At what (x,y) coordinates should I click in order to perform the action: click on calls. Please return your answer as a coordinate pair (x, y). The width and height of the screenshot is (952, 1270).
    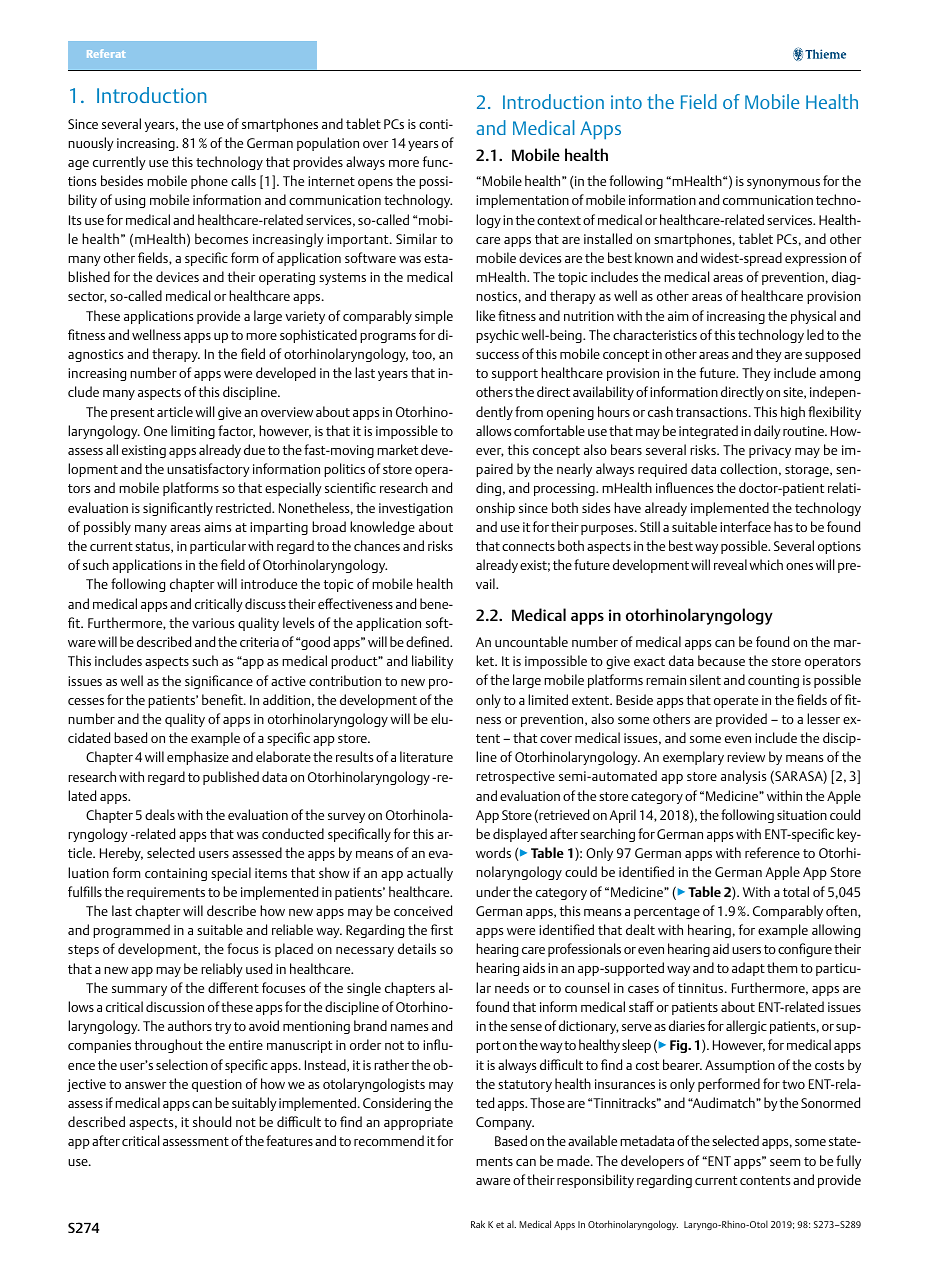
    Looking at the image, I should click on (243, 180).
